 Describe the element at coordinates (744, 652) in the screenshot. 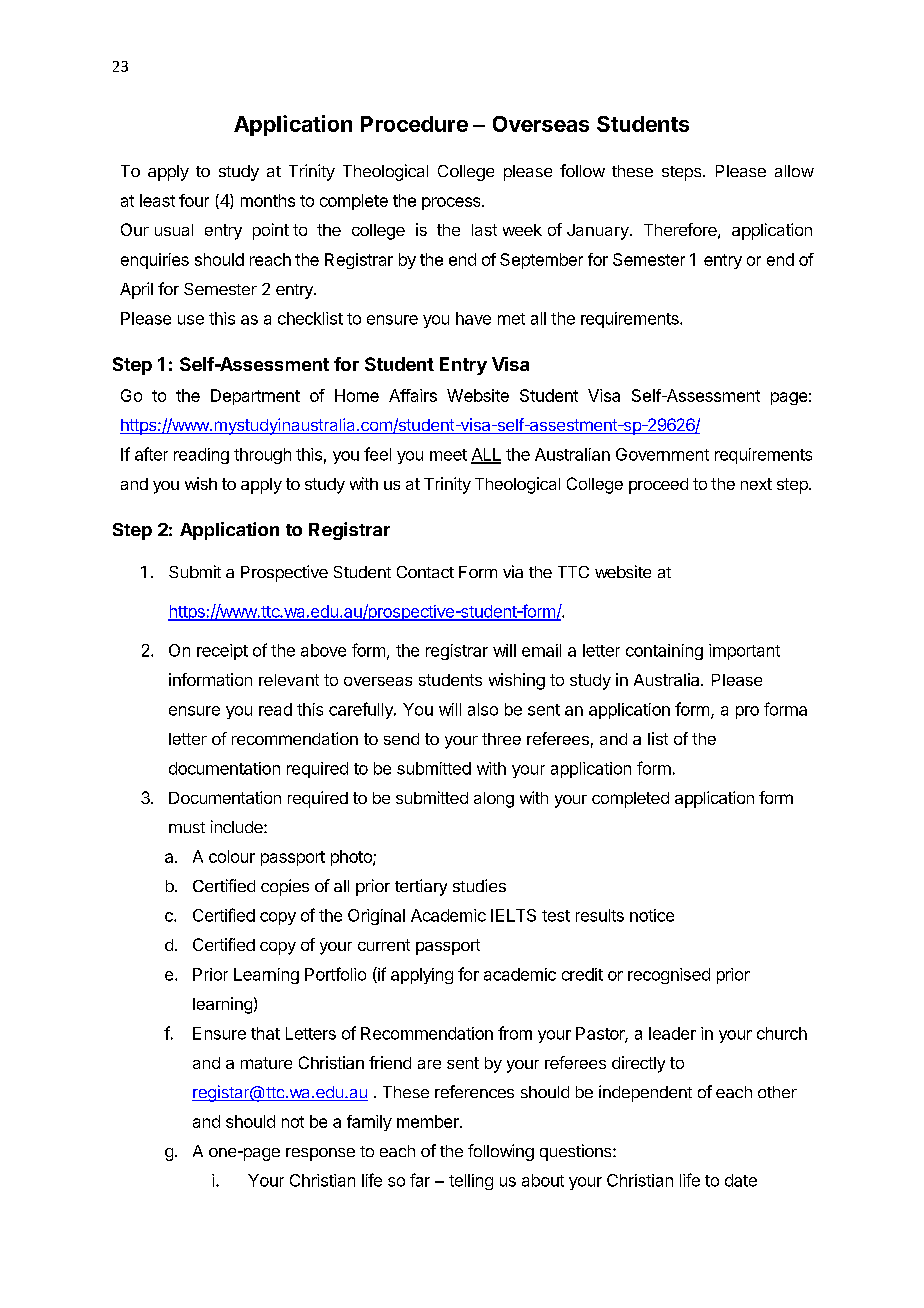

I see `important` at that location.
